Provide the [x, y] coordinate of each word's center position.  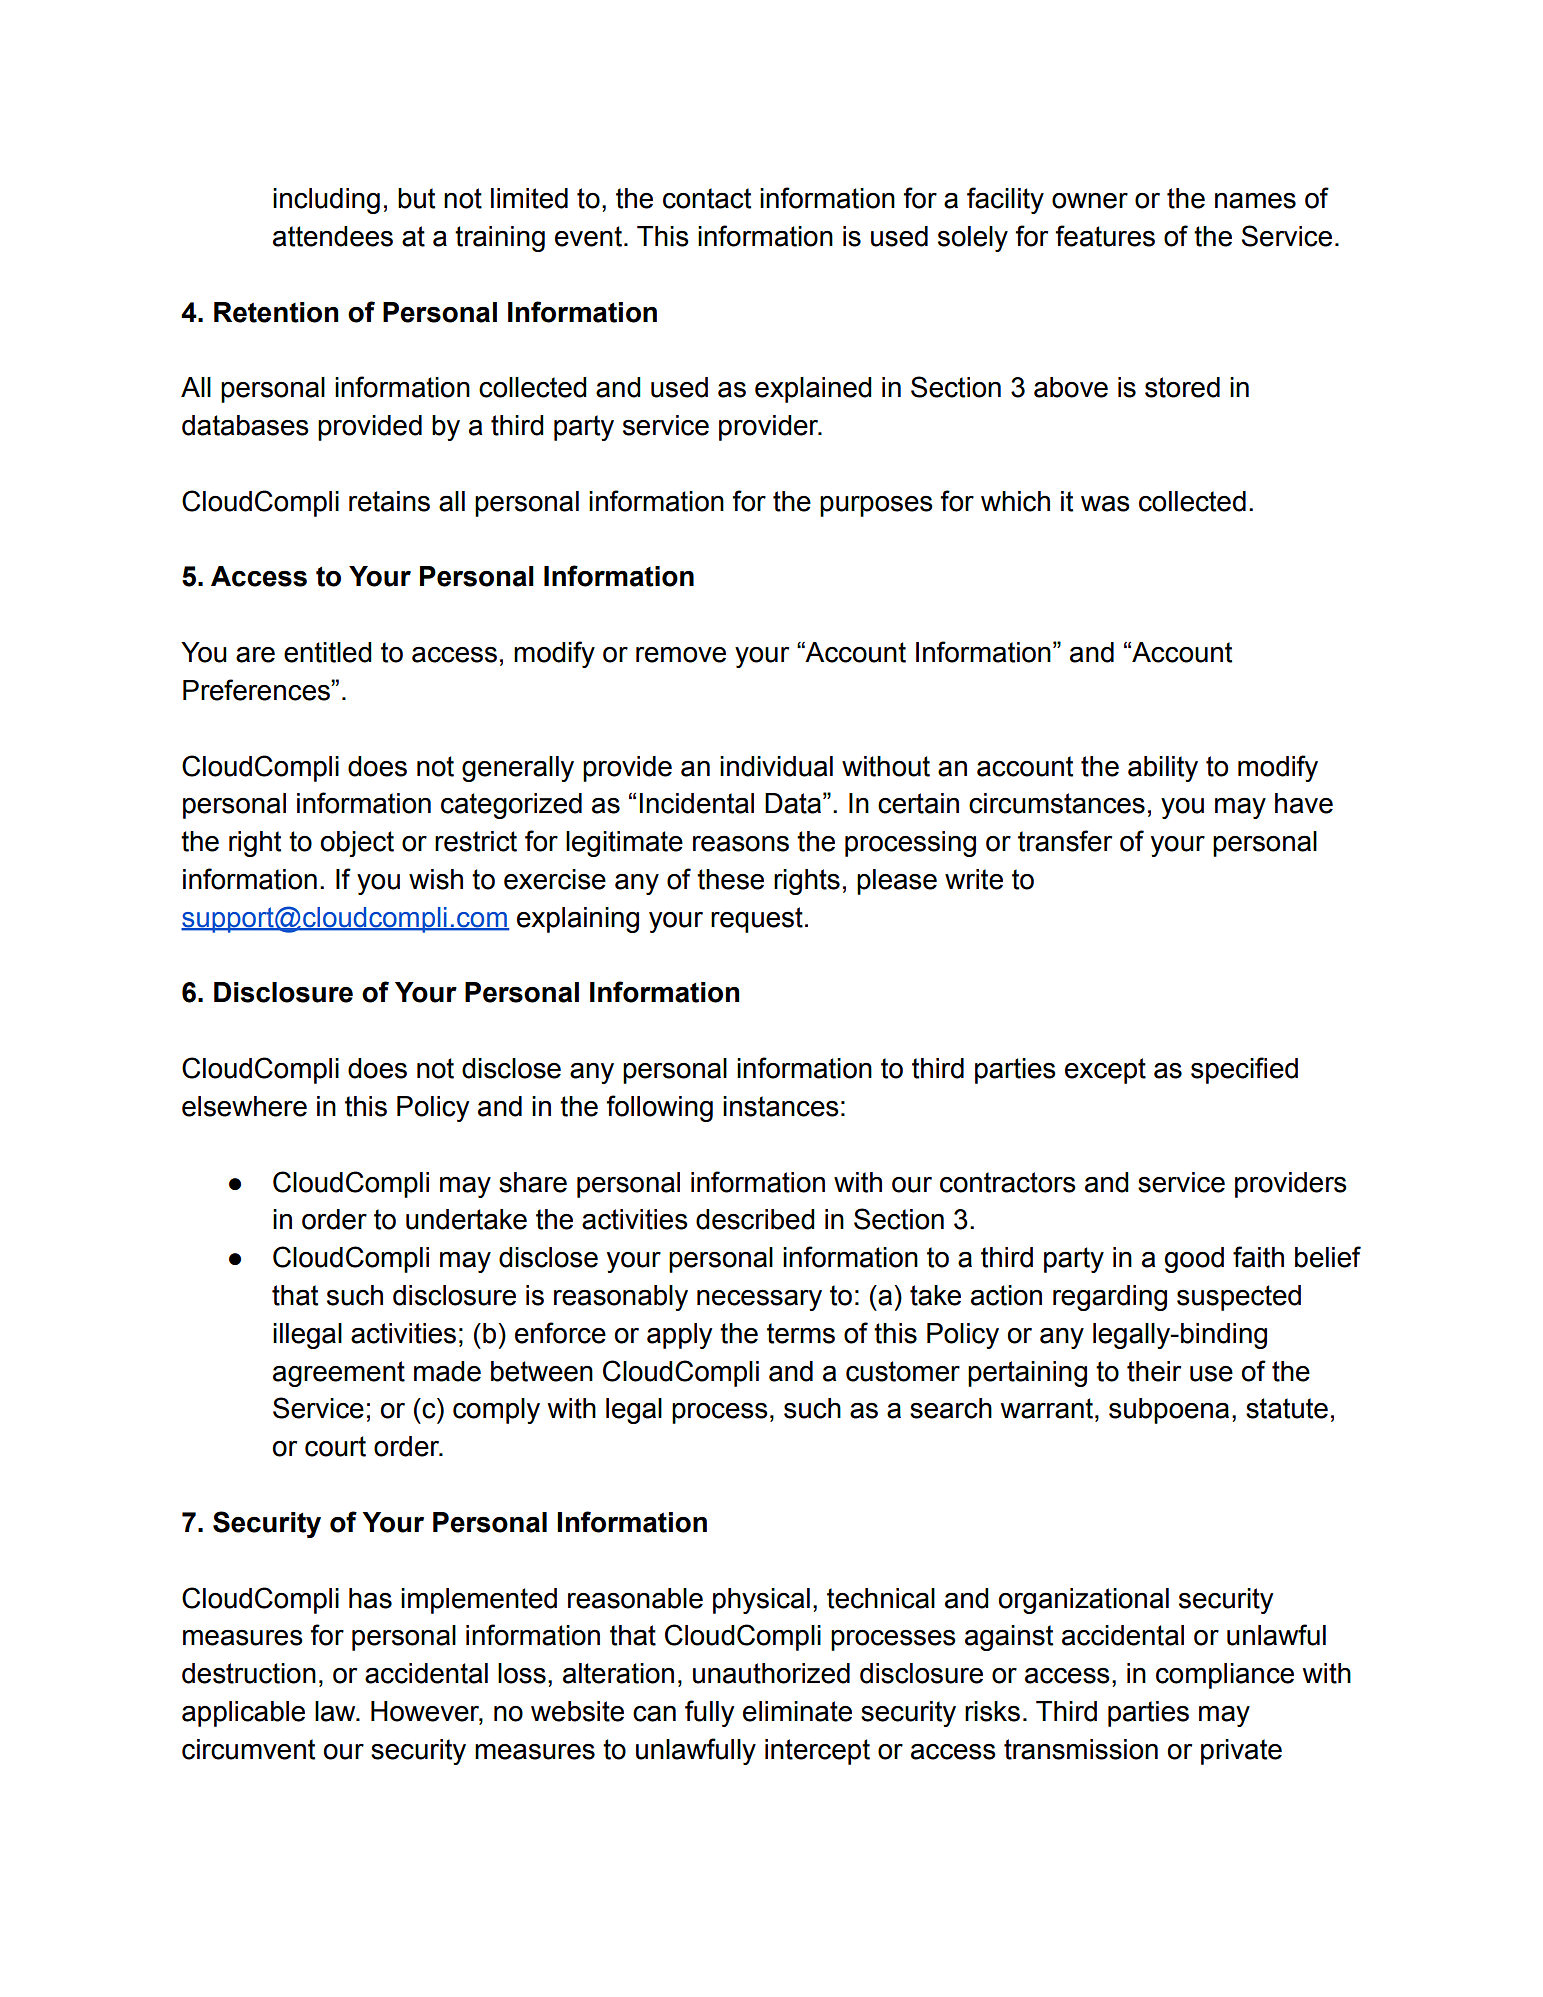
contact [707, 198]
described [755, 1219]
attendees [333, 236]
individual [776, 766]
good [1194, 1260]
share [533, 1182]
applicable [243, 1714]
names [1255, 201]
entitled [328, 652]
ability [1163, 769]
